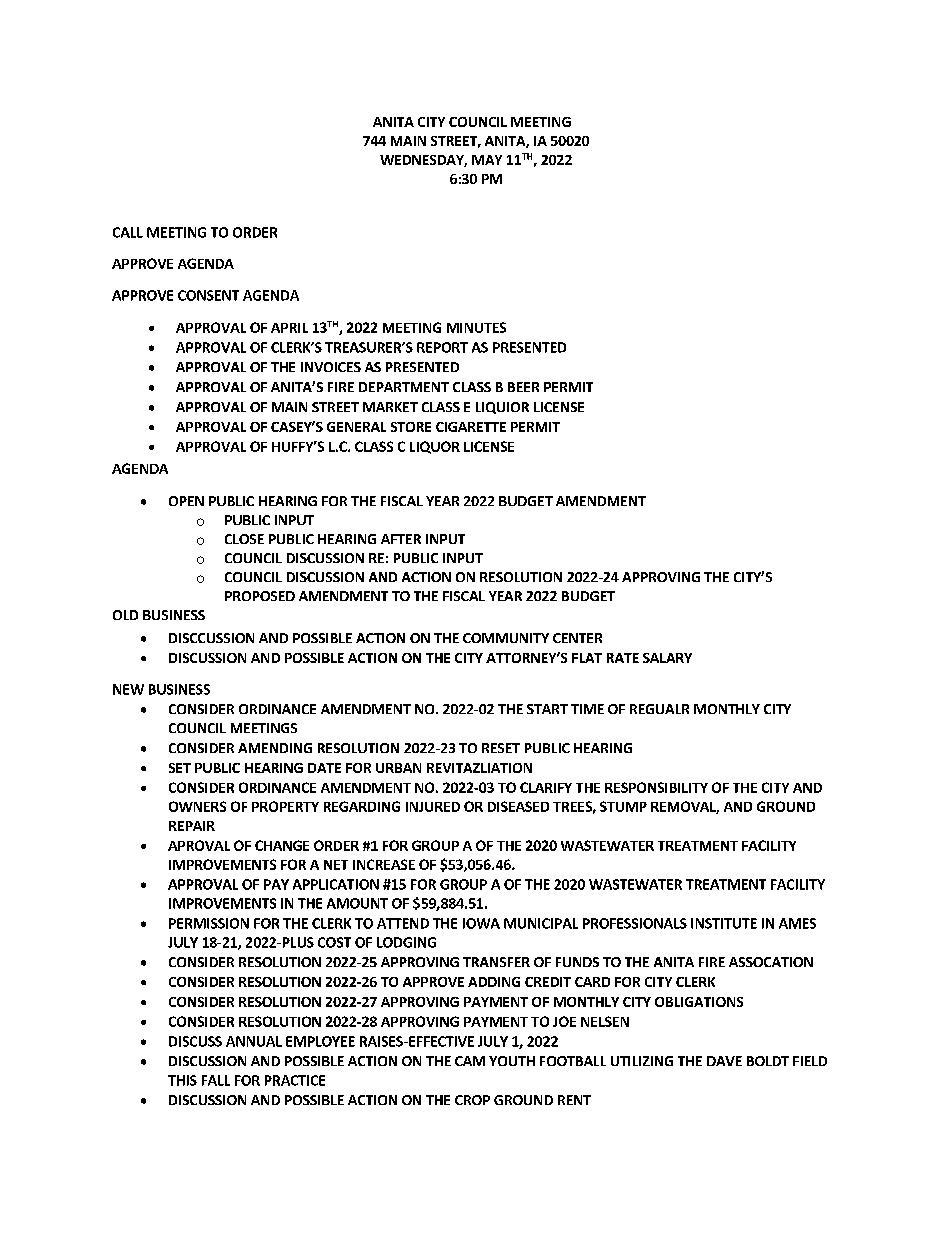 The height and width of the page is (1233, 952). I want to click on MAY, so click(487, 160).
